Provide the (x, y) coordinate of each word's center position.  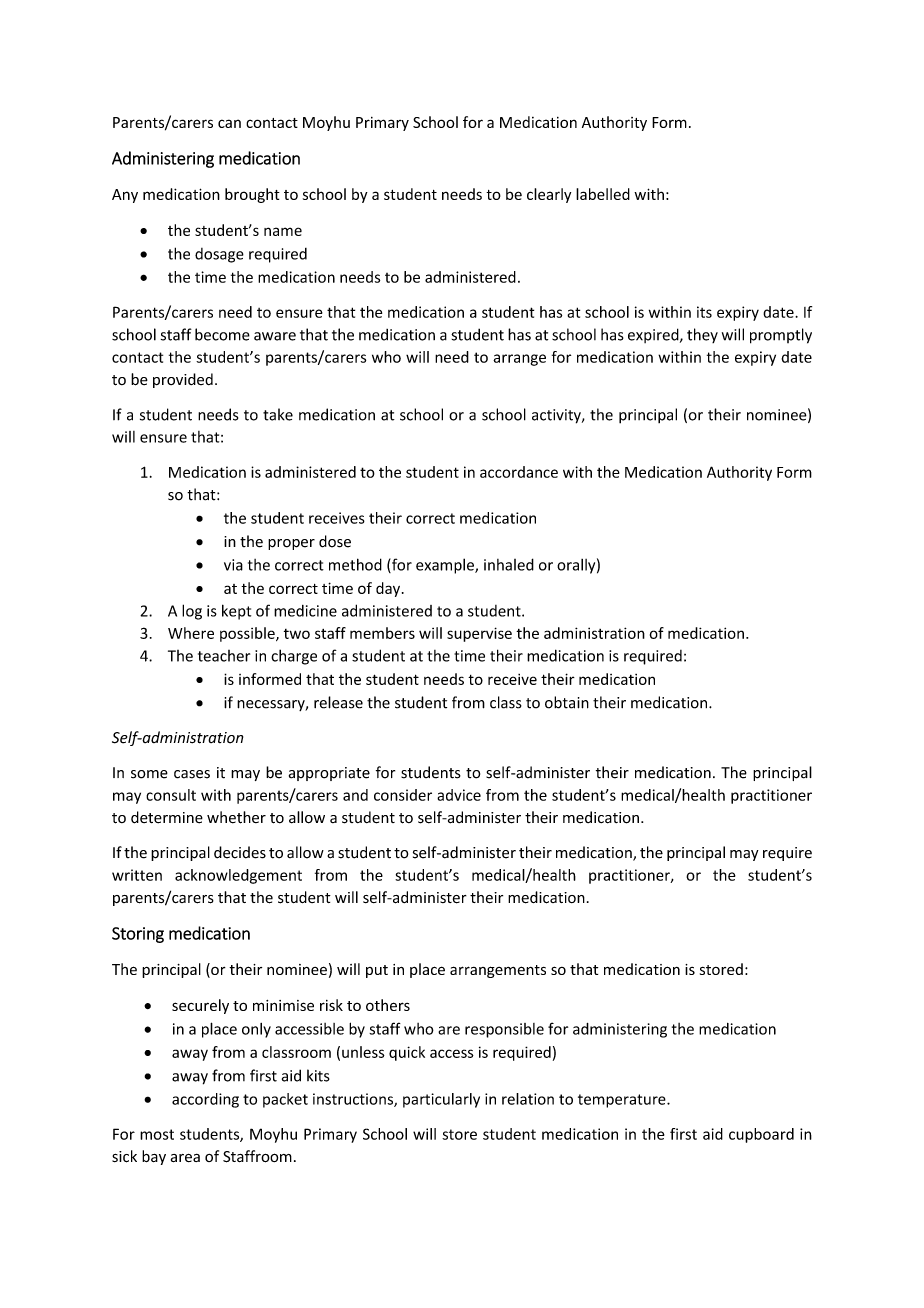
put (377, 971)
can (229, 123)
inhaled (509, 564)
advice (459, 795)
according (205, 1100)
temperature (623, 1101)
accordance (519, 472)
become (222, 334)
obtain (567, 702)
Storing (138, 935)
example (446, 566)
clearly (549, 195)
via (233, 565)
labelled (603, 194)
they (702, 335)
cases (192, 774)
